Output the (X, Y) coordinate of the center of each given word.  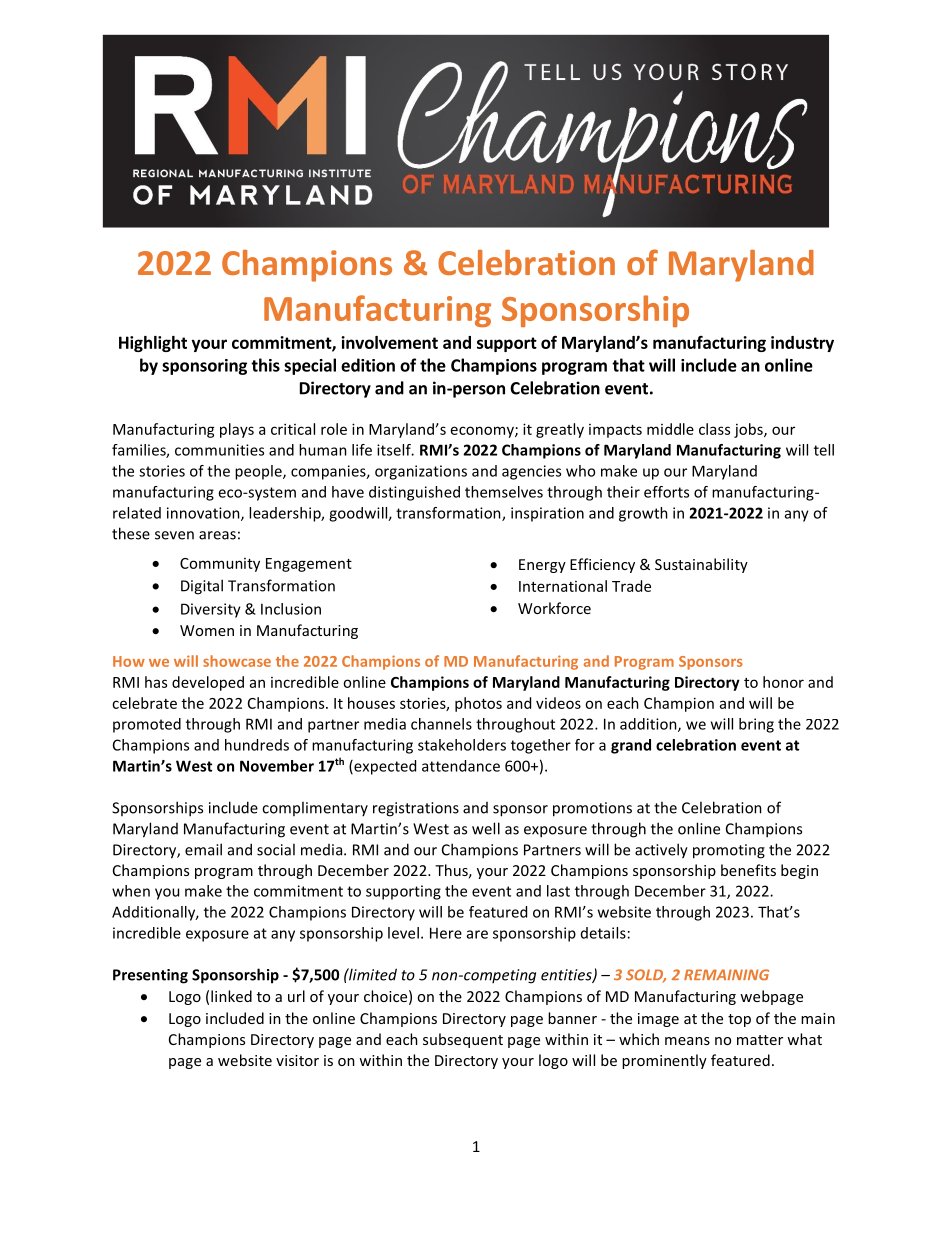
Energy (542, 566)
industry (802, 344)
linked (231, 996)
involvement (389, 342)
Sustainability (701, 565)
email (203, 849)
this (265, 365)
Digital (202, 587)
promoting (729, 851)
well (486, 828)
